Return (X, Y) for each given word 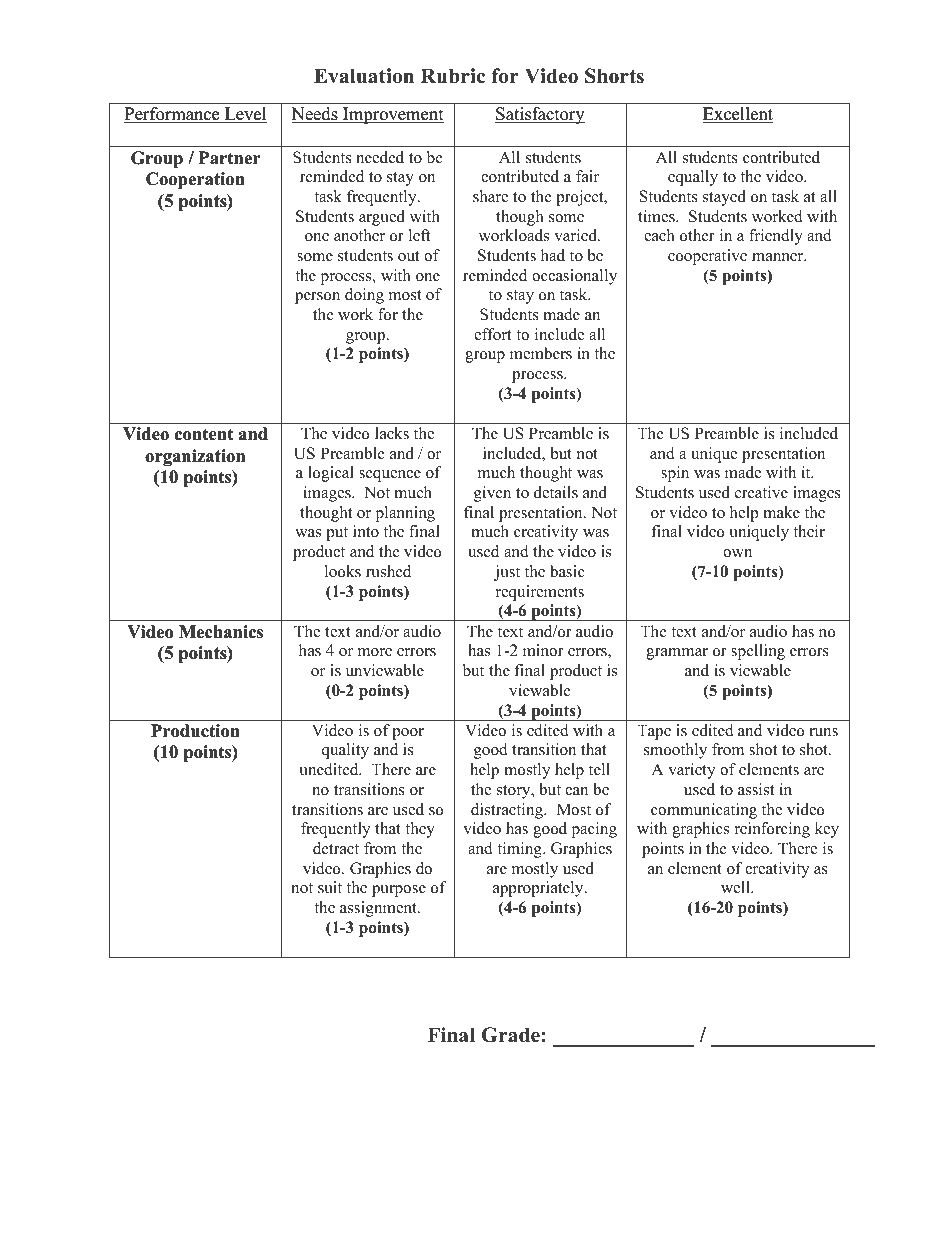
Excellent (738, 115)
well (736, 887)
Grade (511, 1035)
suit (330, 887)
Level (245, 115)
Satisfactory (540, 115)
